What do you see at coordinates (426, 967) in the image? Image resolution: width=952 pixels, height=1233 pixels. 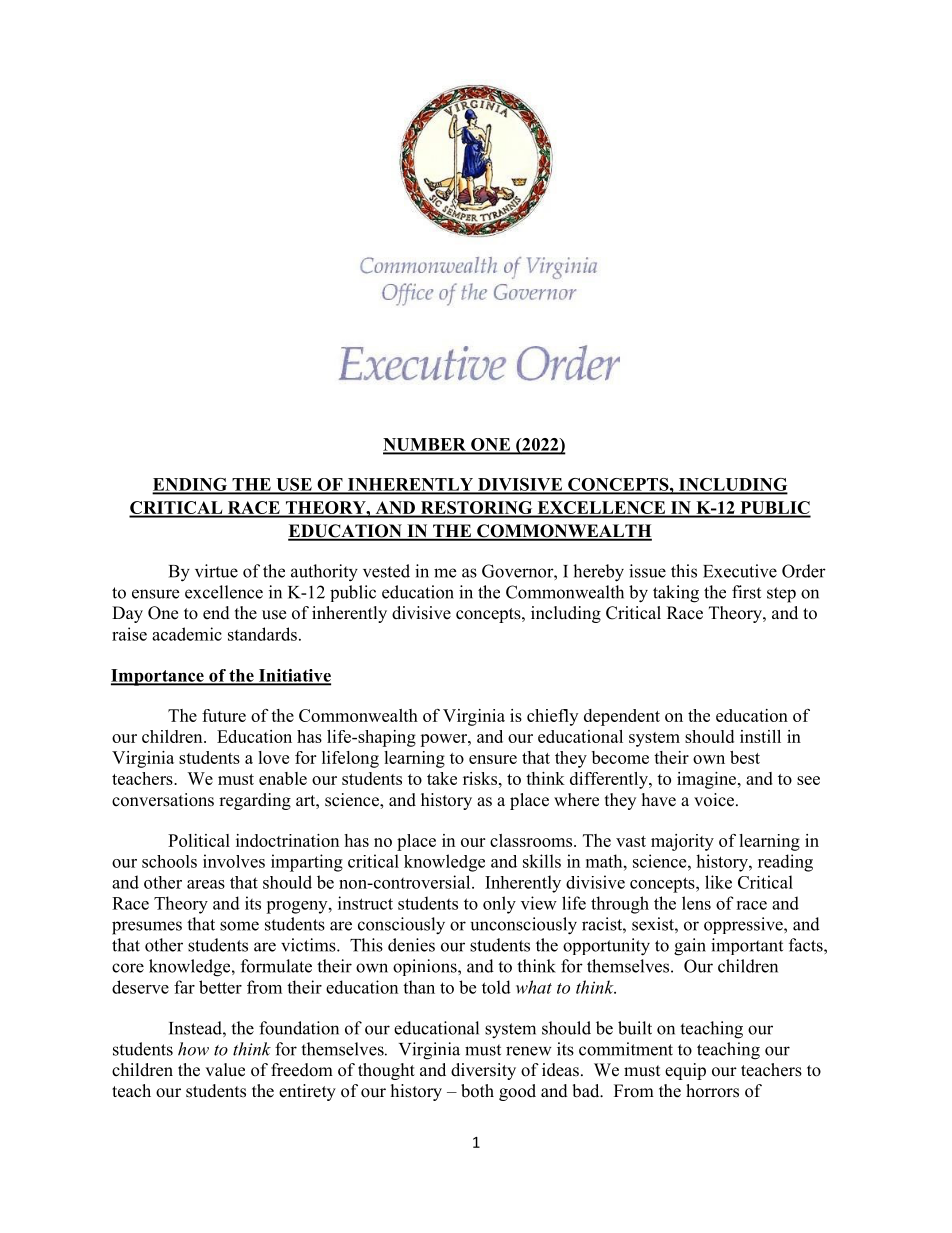 I see `opinions` at bounding box center [426, 967].
